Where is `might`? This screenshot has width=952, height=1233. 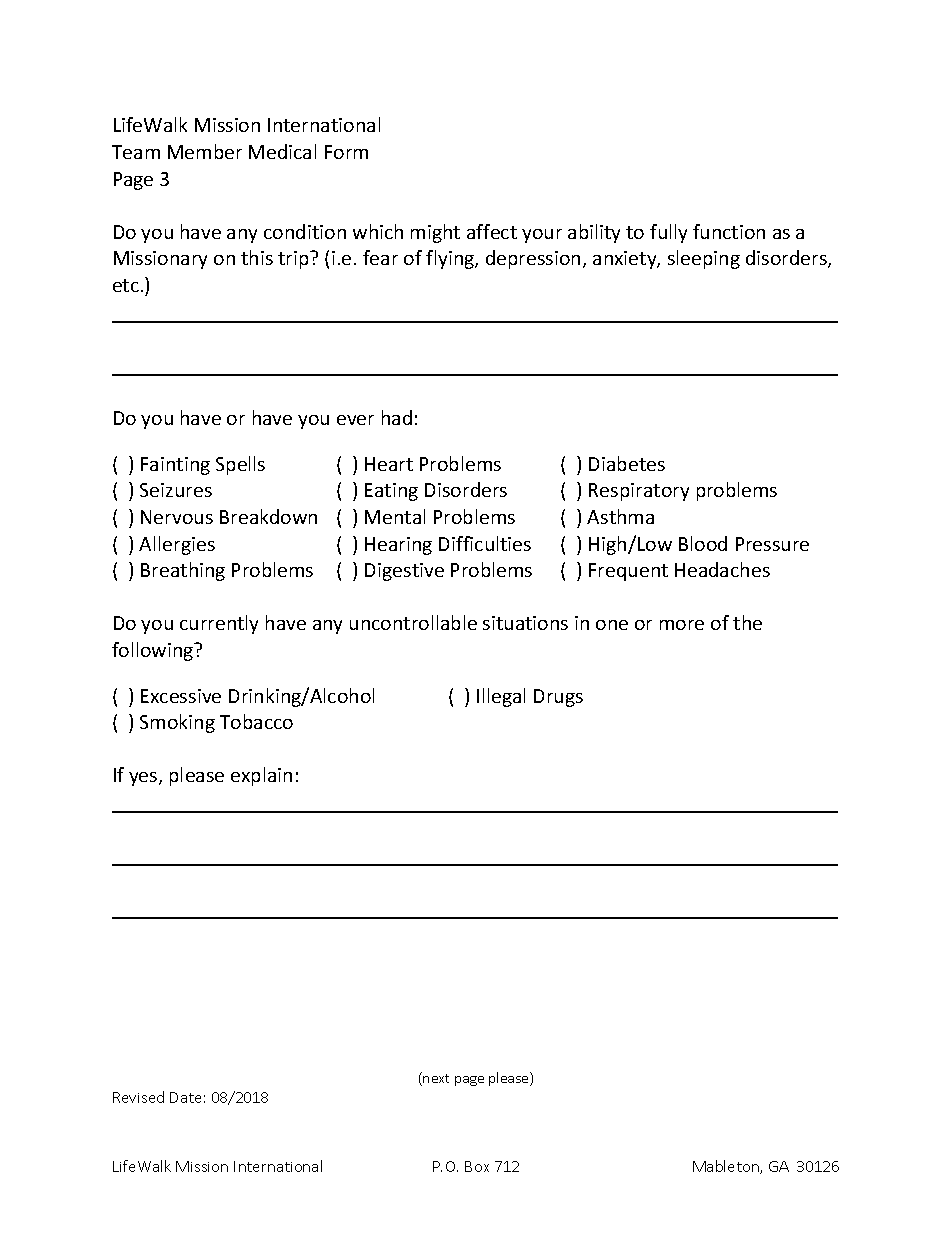
might is located at coordinates (435, 233).
